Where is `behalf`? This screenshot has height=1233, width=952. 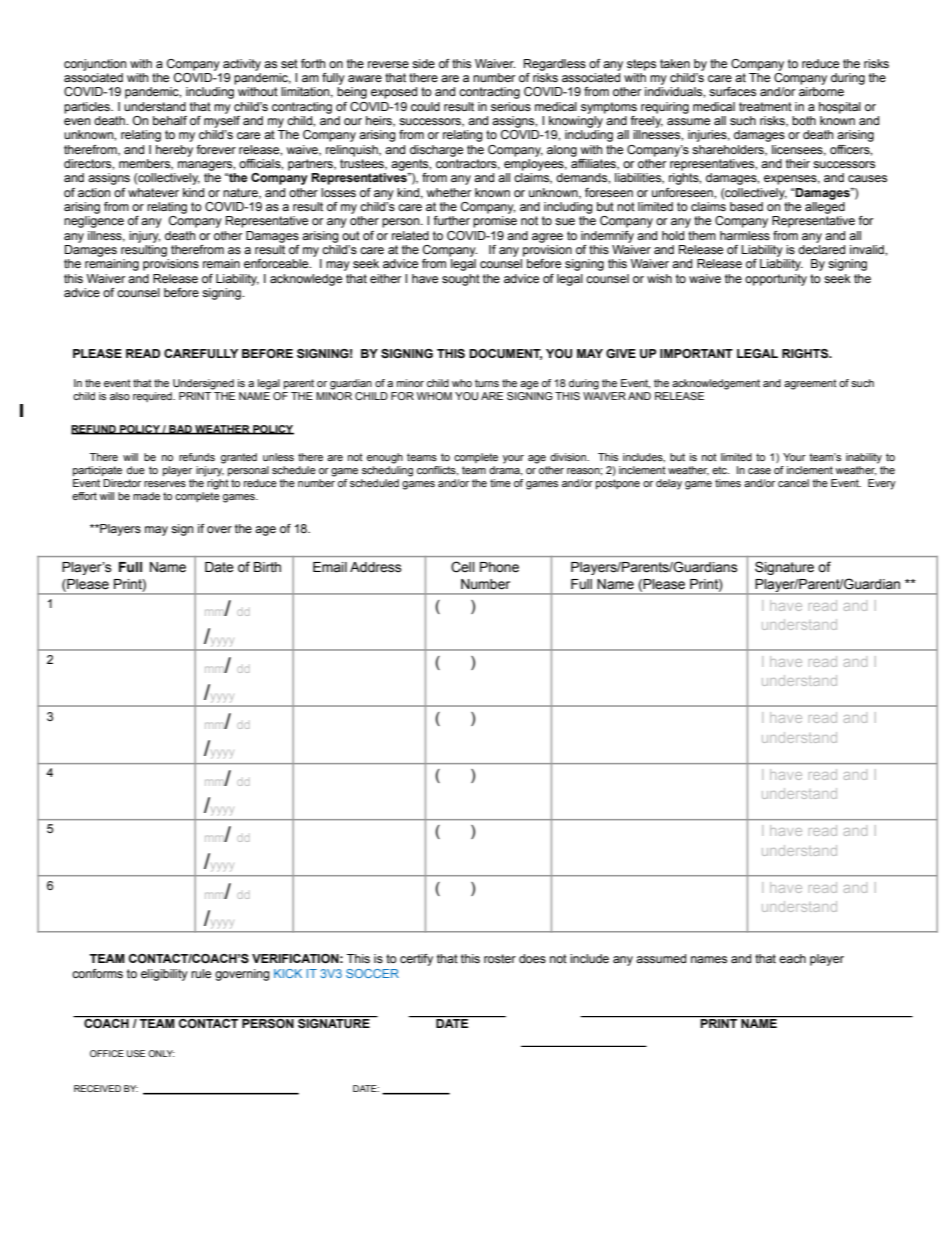
behalf is located at coordinates (170, 120).
